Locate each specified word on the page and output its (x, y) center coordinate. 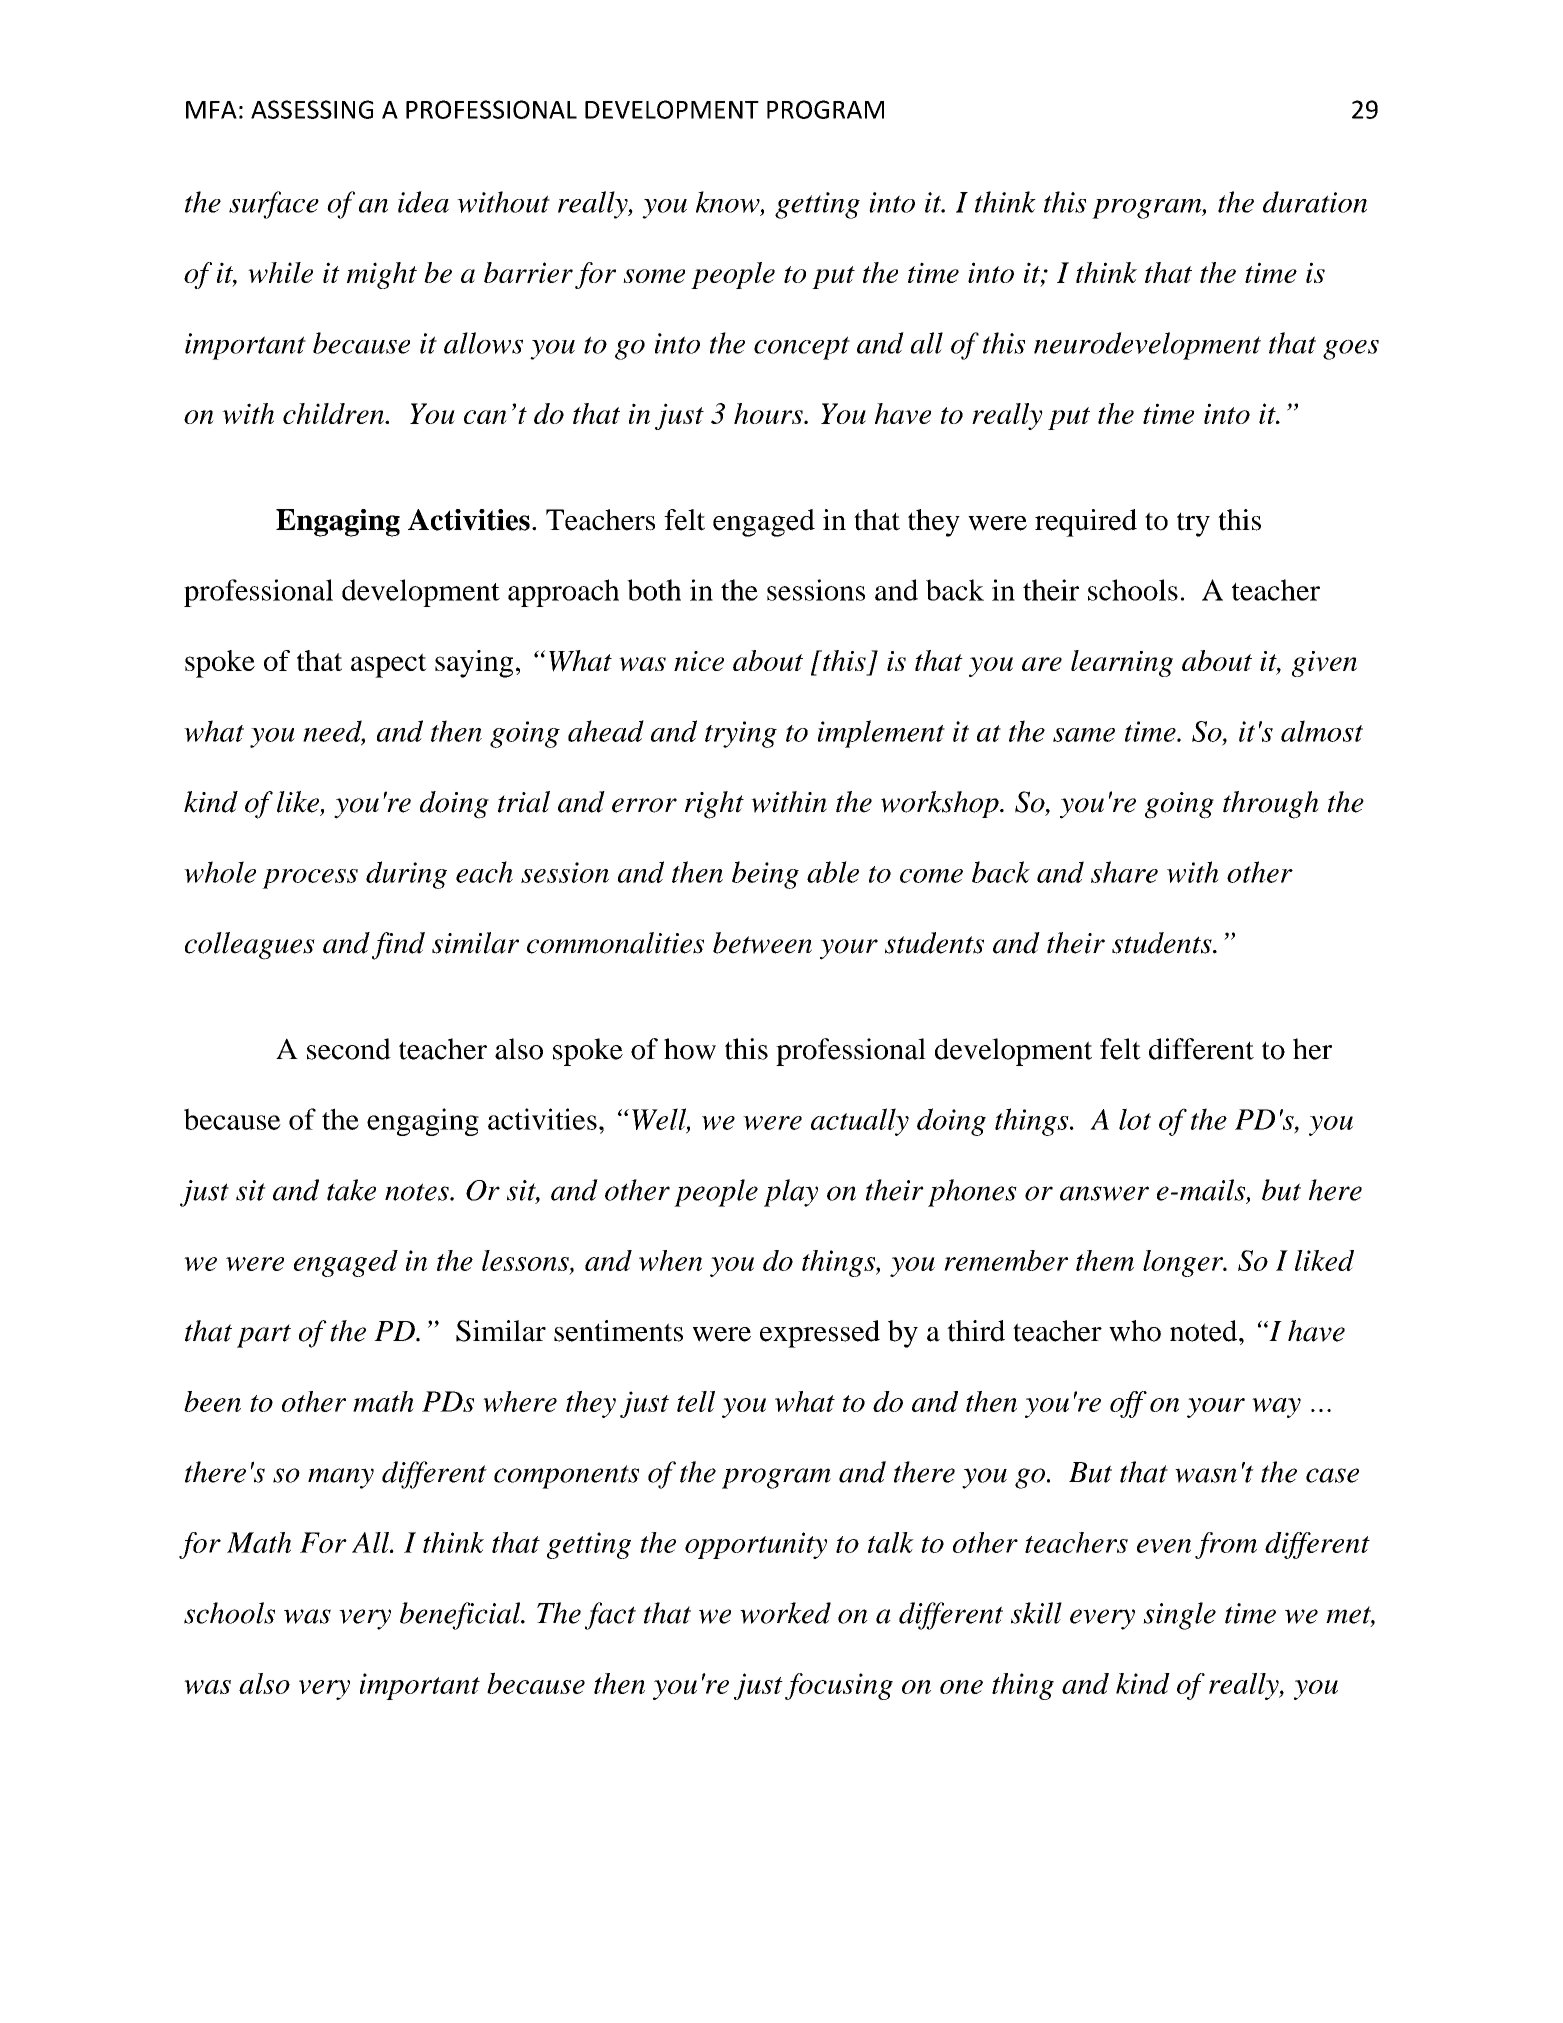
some (654, 276)
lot (1135, 1119)
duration (1315, 202)
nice (699, 661)
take (351, 1190)
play (791, 1193)
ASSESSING (312, 109)
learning (1122, 663)
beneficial (461, 1616)
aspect (389, 665)
